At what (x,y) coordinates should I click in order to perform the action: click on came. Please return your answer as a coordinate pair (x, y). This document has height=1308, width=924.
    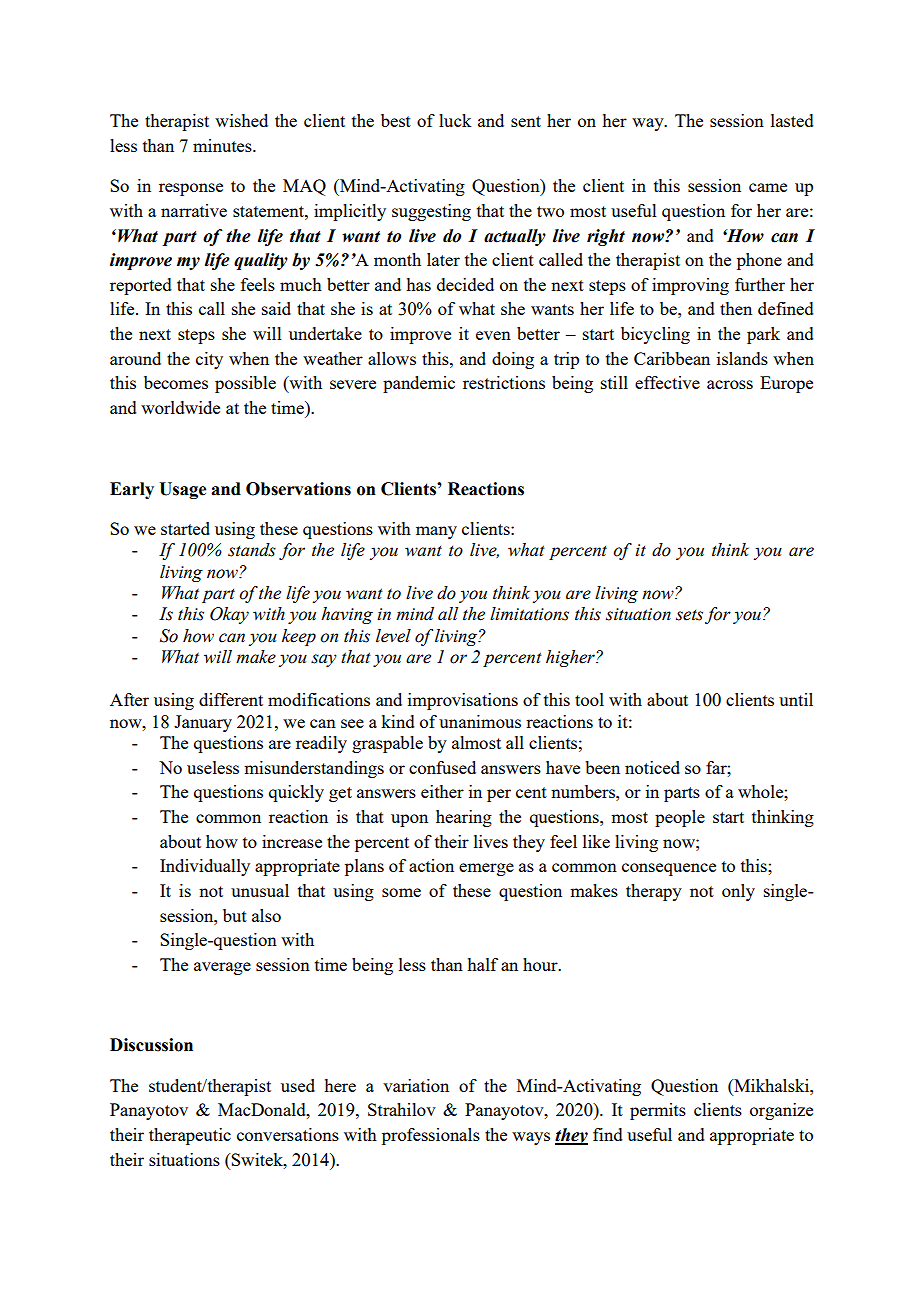
    Looking at the image, I should click on (768, 187).
